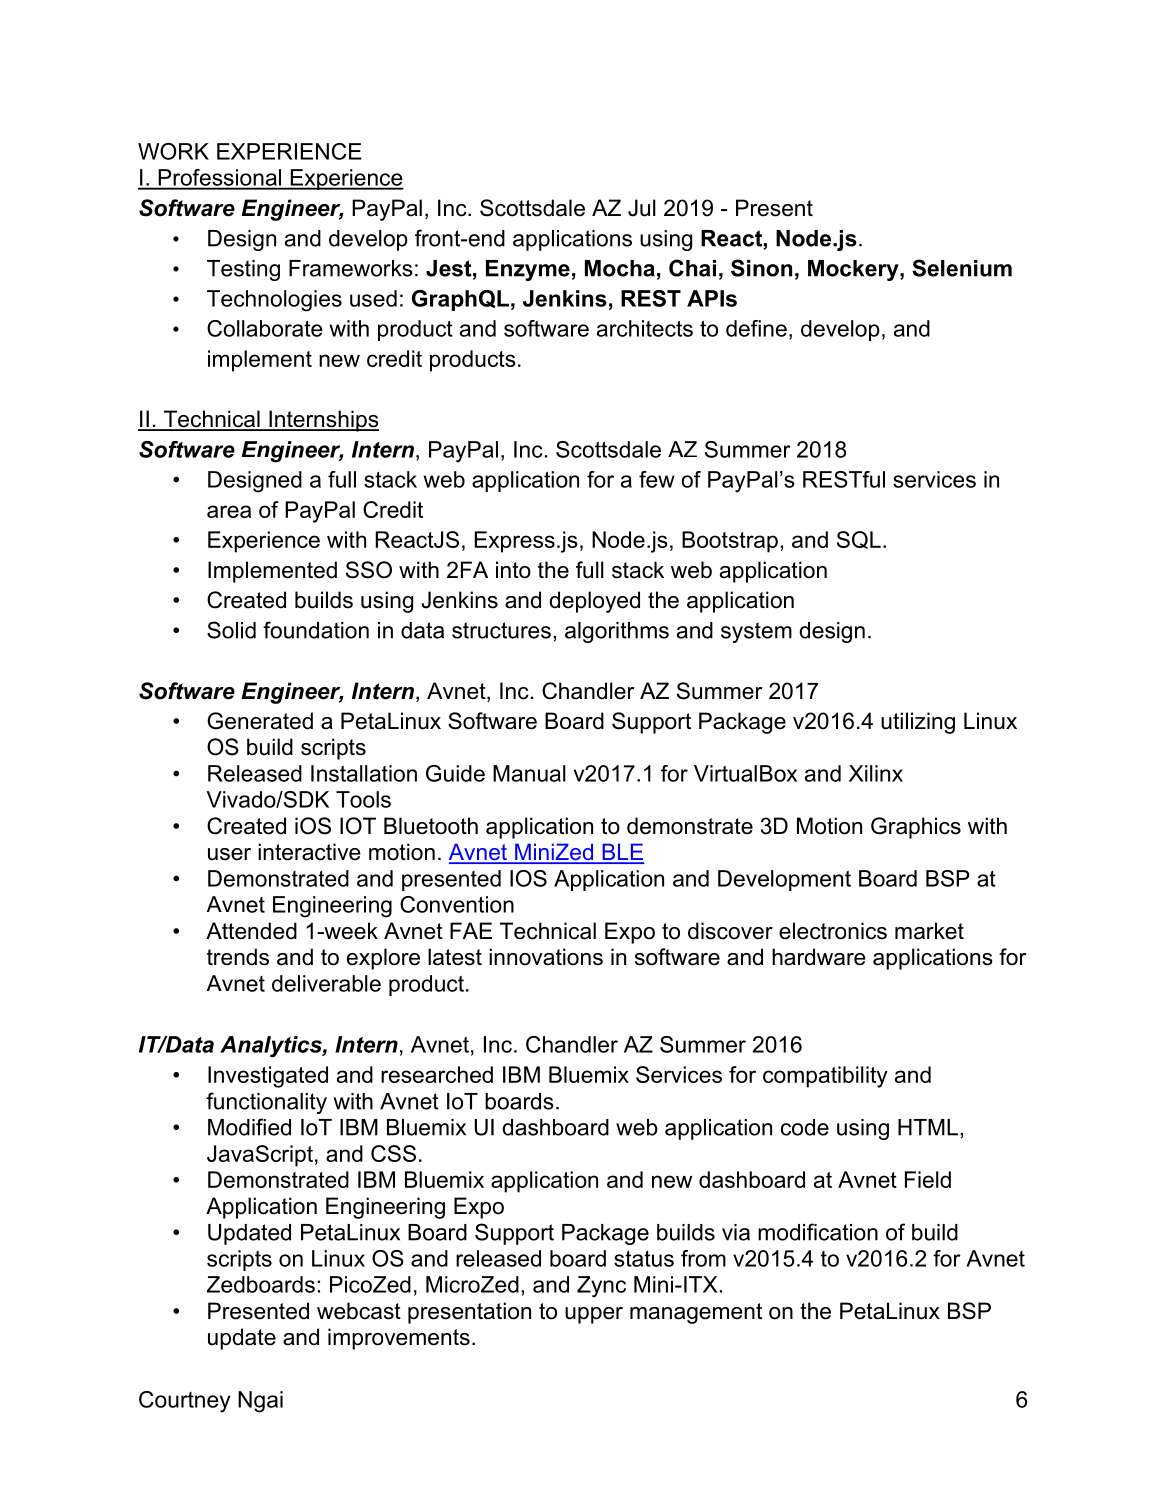 Image resolution: width=1164 pixels, height=1506 pixels. What do you see at coordinates (229, 511) in the page?
I see `area` at bounding box center [229, 511].
